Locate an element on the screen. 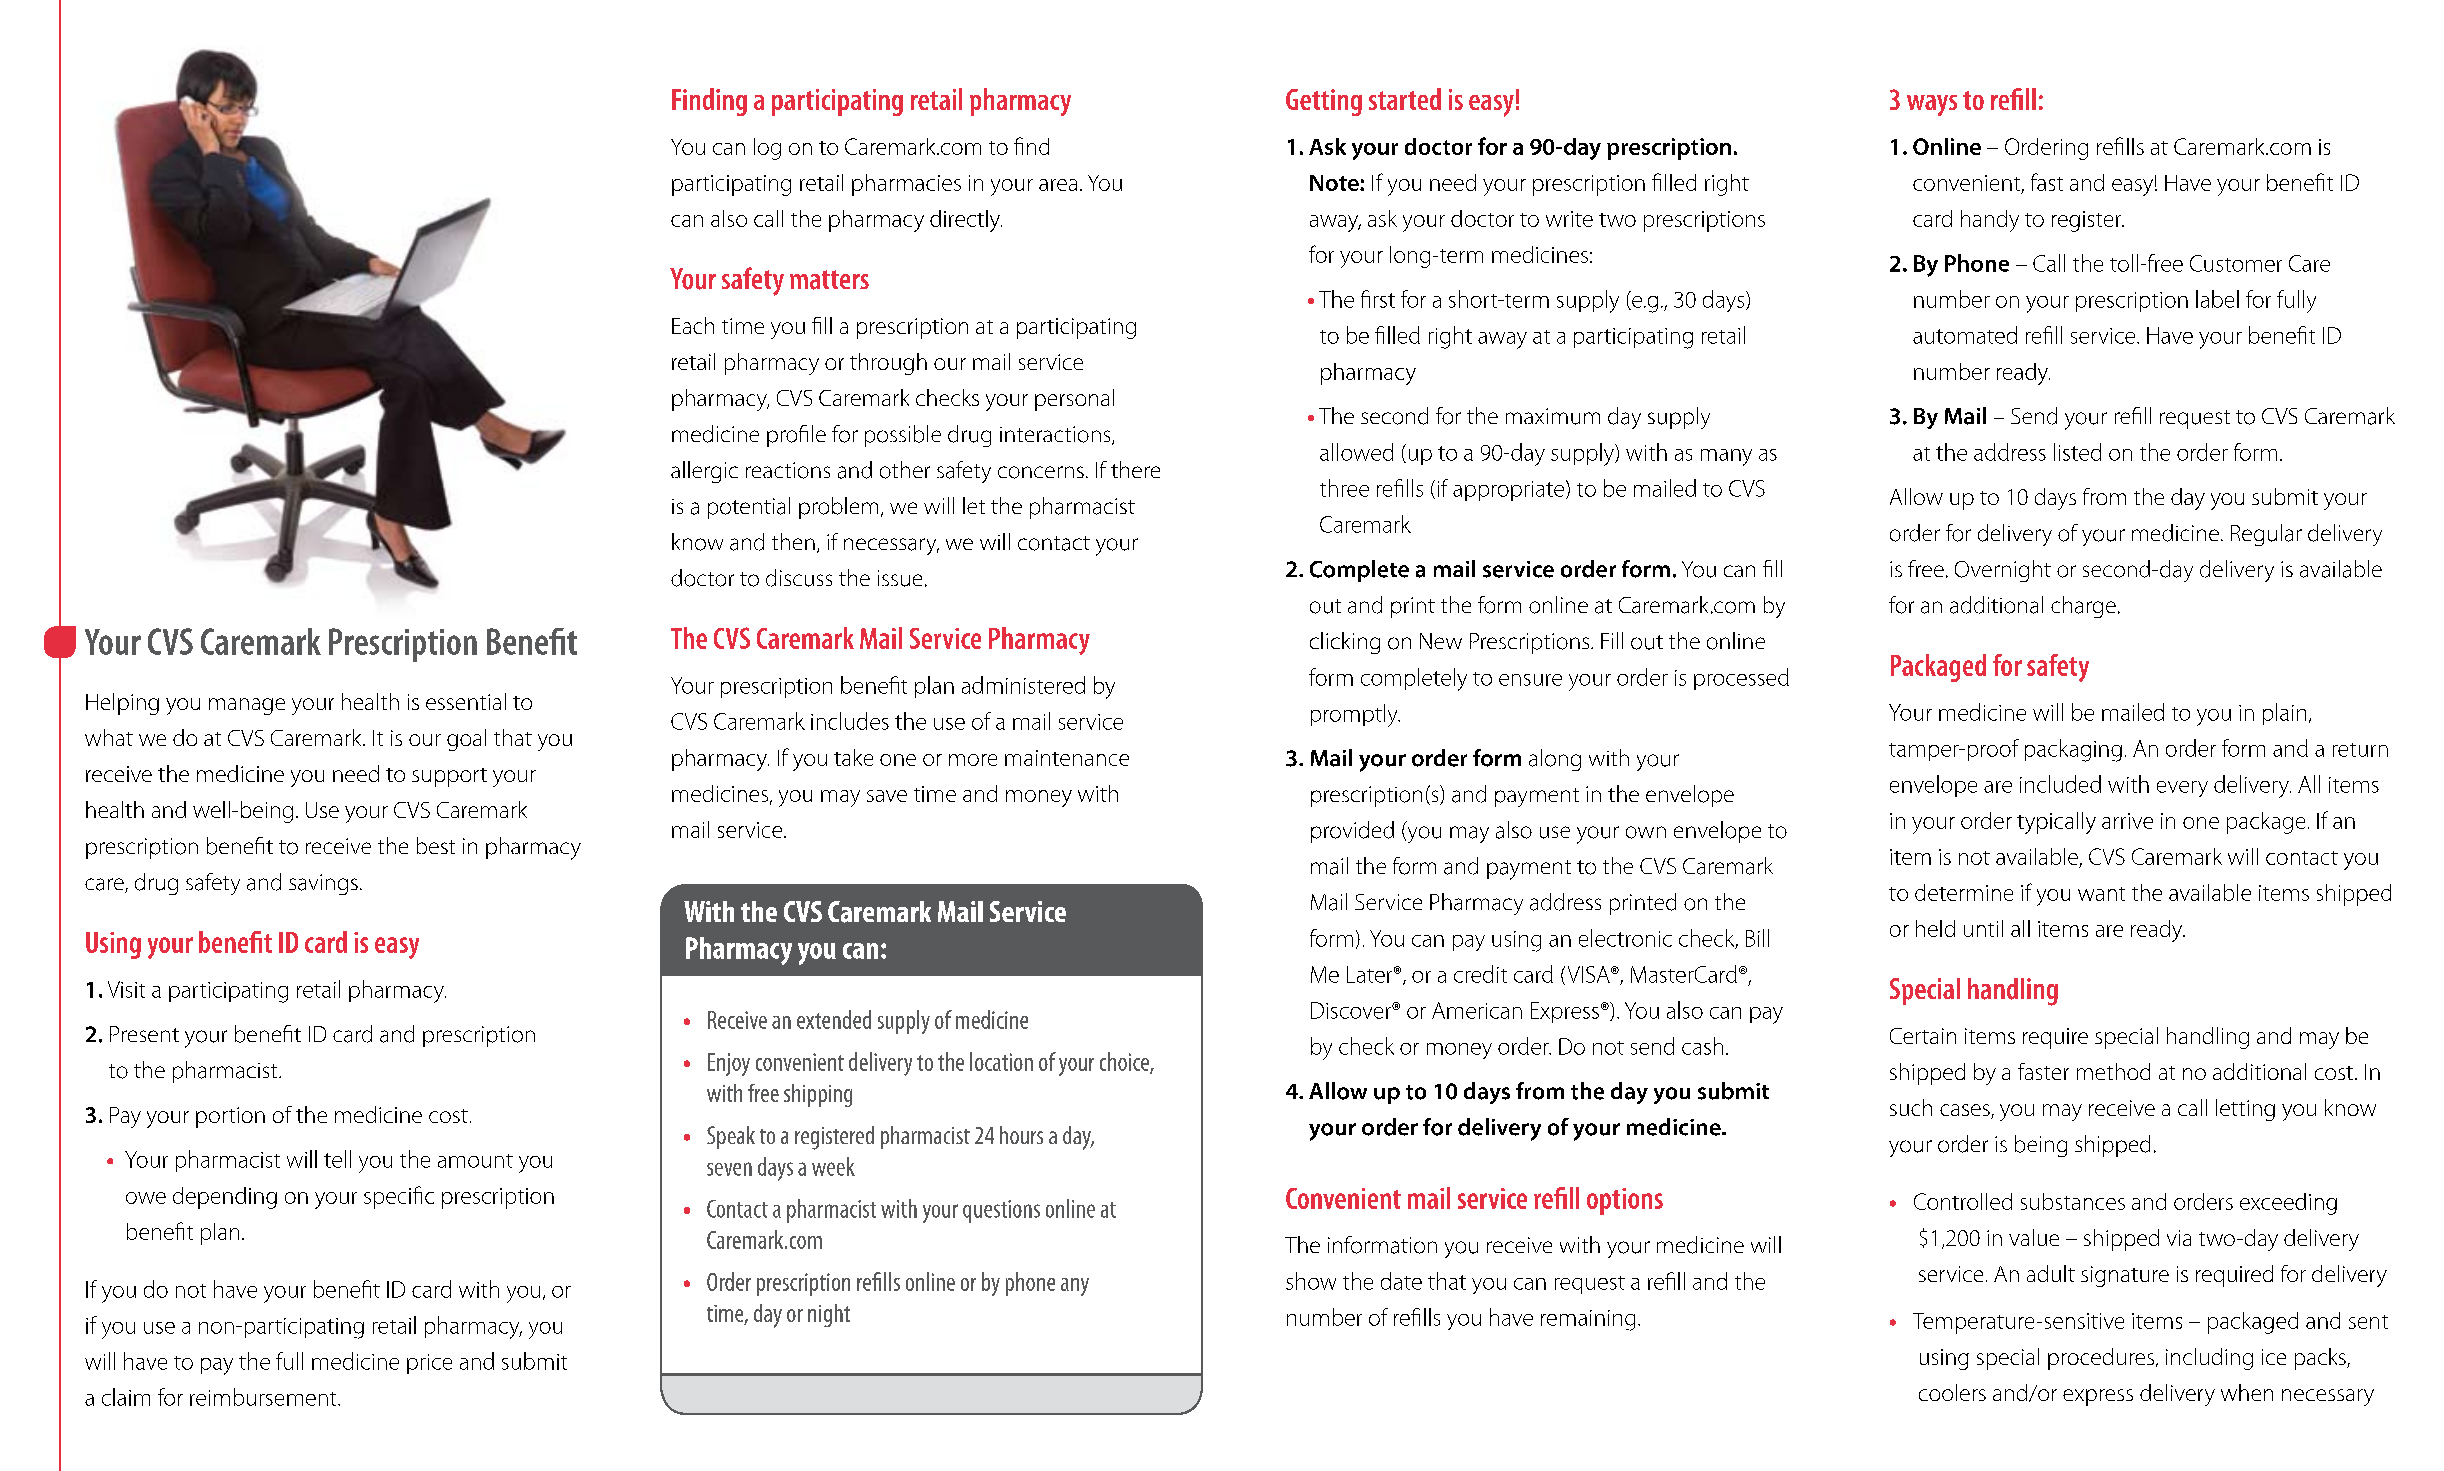 This screenshot has height=1471, width=2444. portion is located at coordinates (230, 1117).
